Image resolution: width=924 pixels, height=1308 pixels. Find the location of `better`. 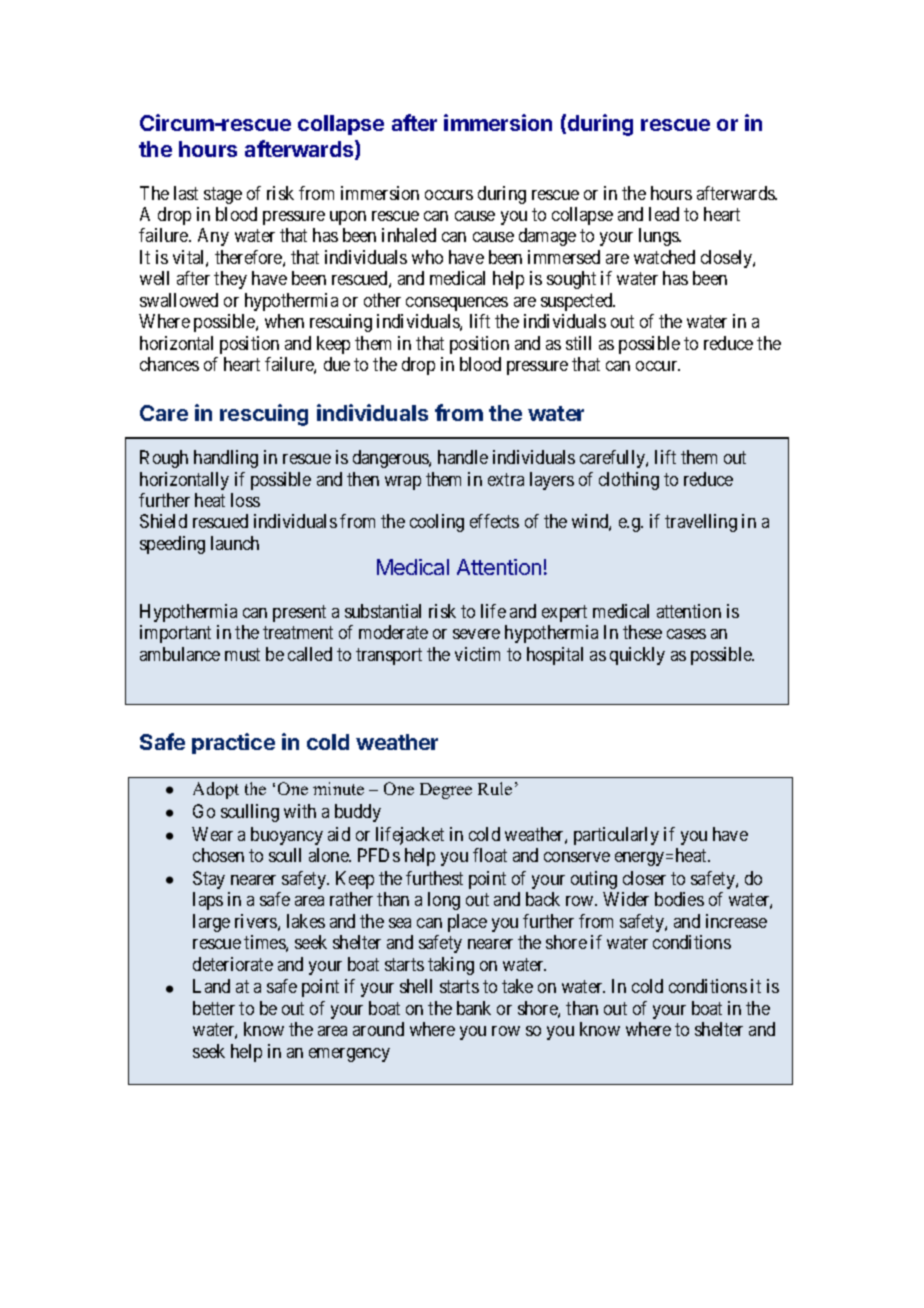

better is located at coordinates (214, 1008).
